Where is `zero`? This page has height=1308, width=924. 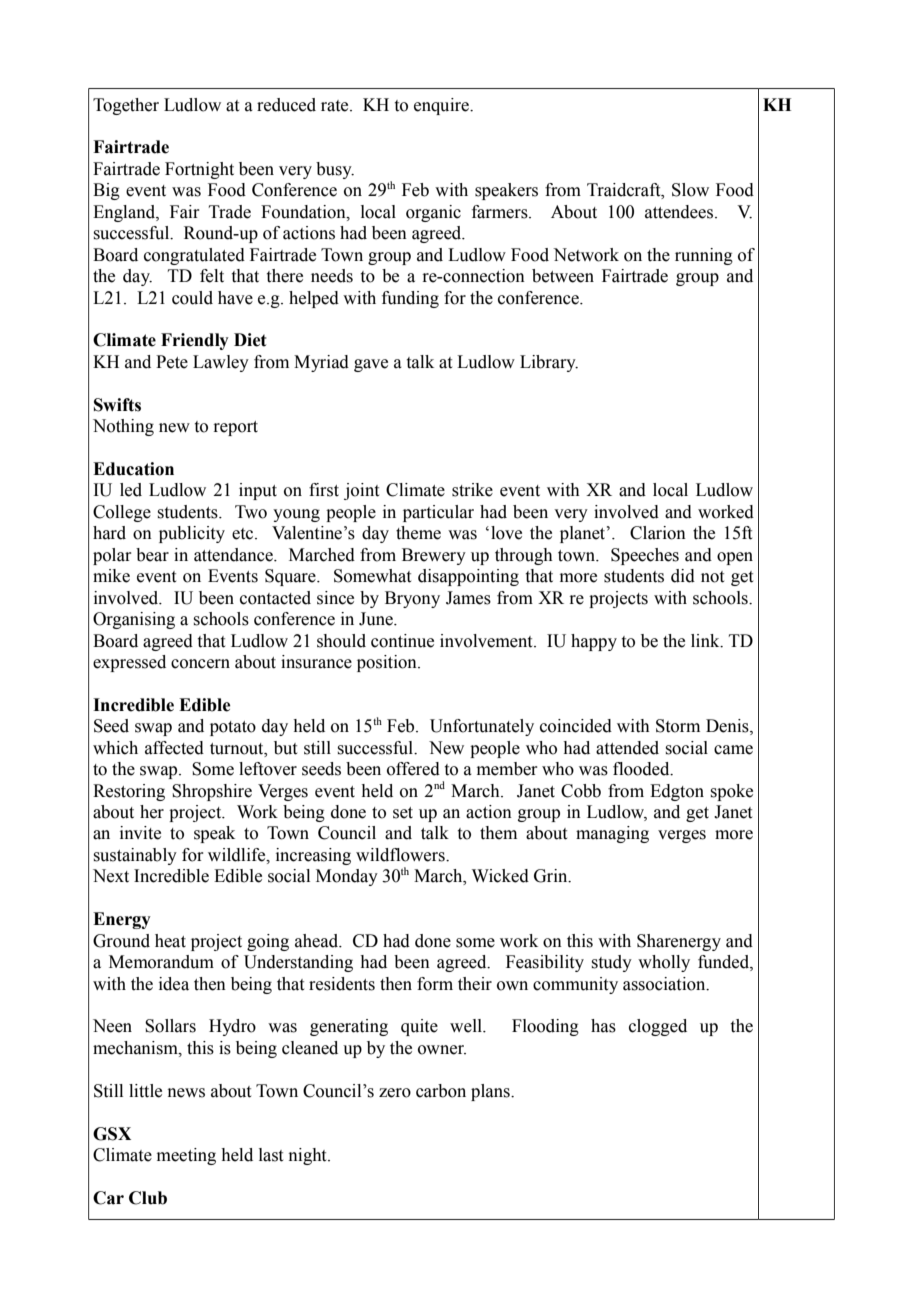 zero is located at coordinates (395, 1093).
